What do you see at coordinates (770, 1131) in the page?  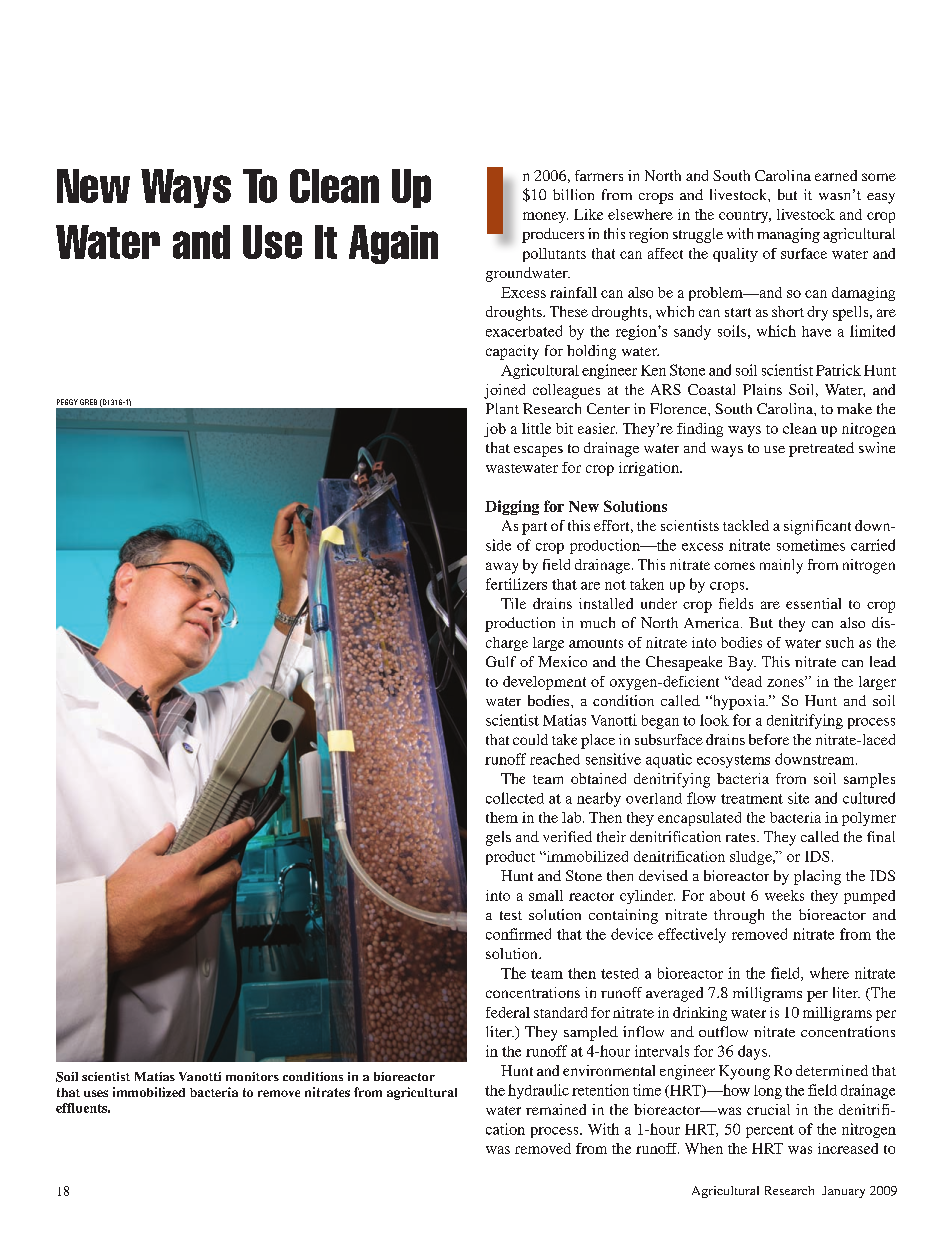 I see `percent` at bounding box center [770, 1131].
